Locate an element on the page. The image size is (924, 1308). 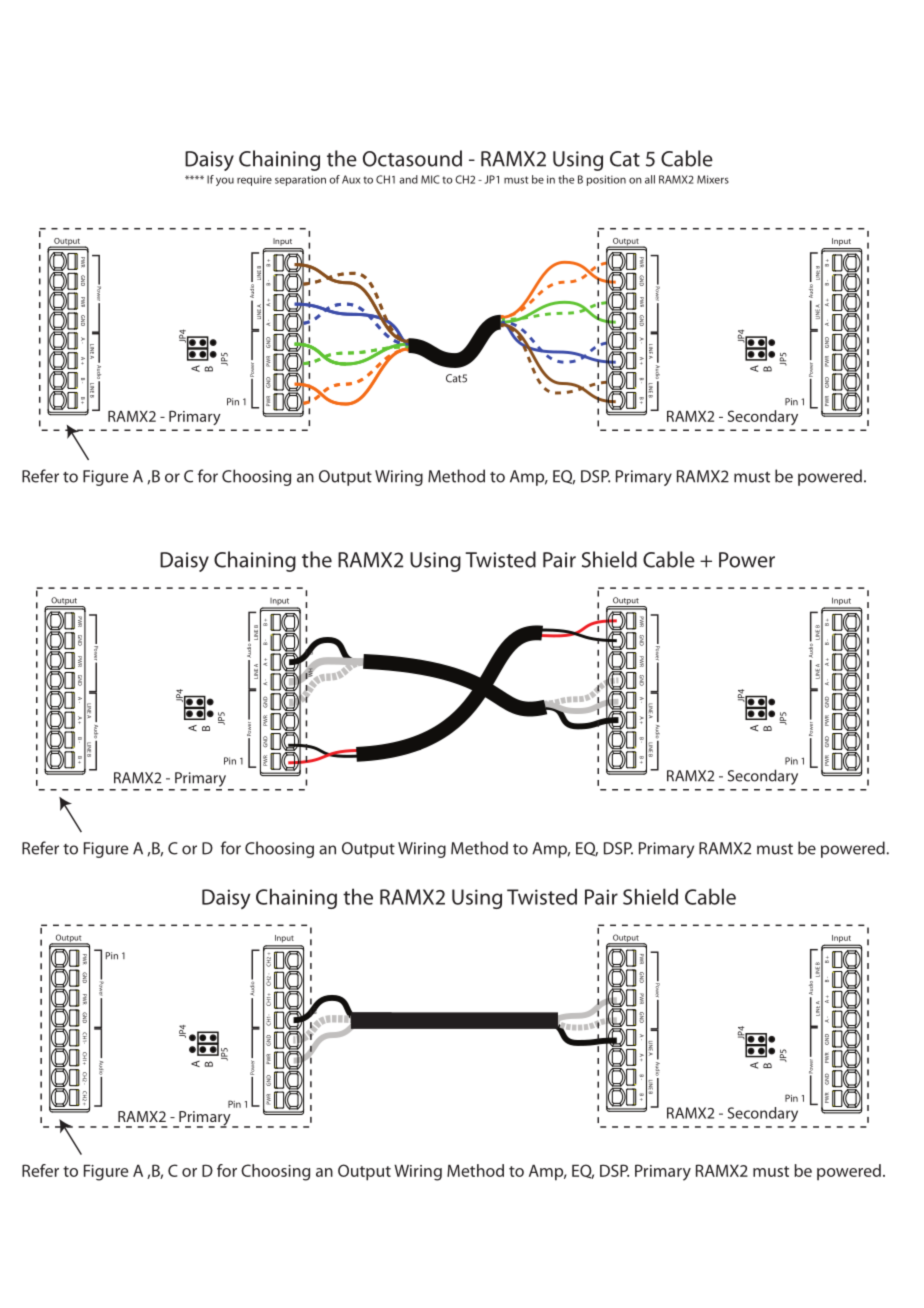
all is located at coordinates (650, 179).
